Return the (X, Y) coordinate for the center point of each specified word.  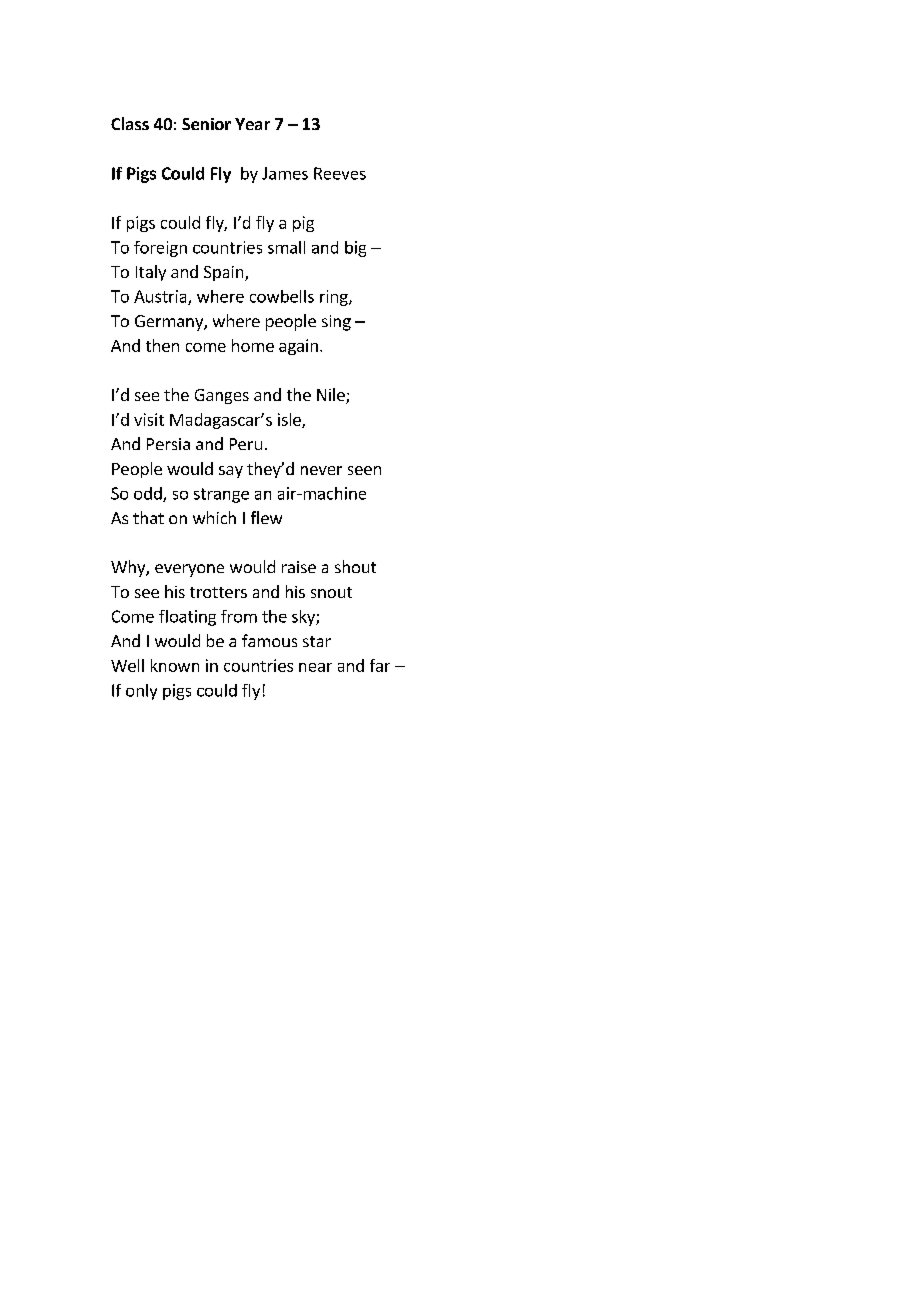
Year (252, 124)
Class (130, 123)
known (175, 665)
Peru (246, 444)
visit (149, 419)
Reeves (340, 173)
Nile (332, 396)
